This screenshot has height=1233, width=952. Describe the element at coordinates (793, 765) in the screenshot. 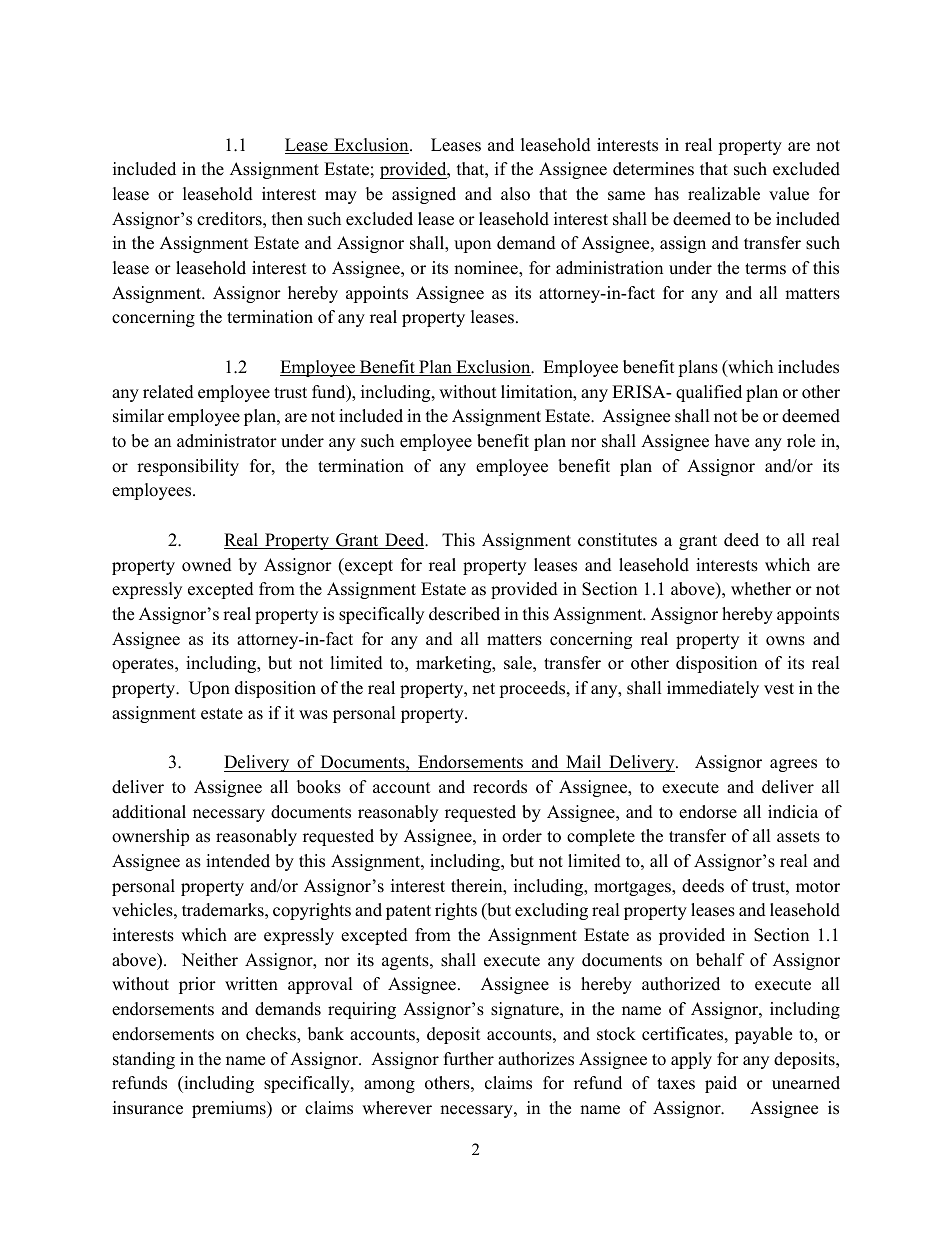

I see `agrees` at that location.
